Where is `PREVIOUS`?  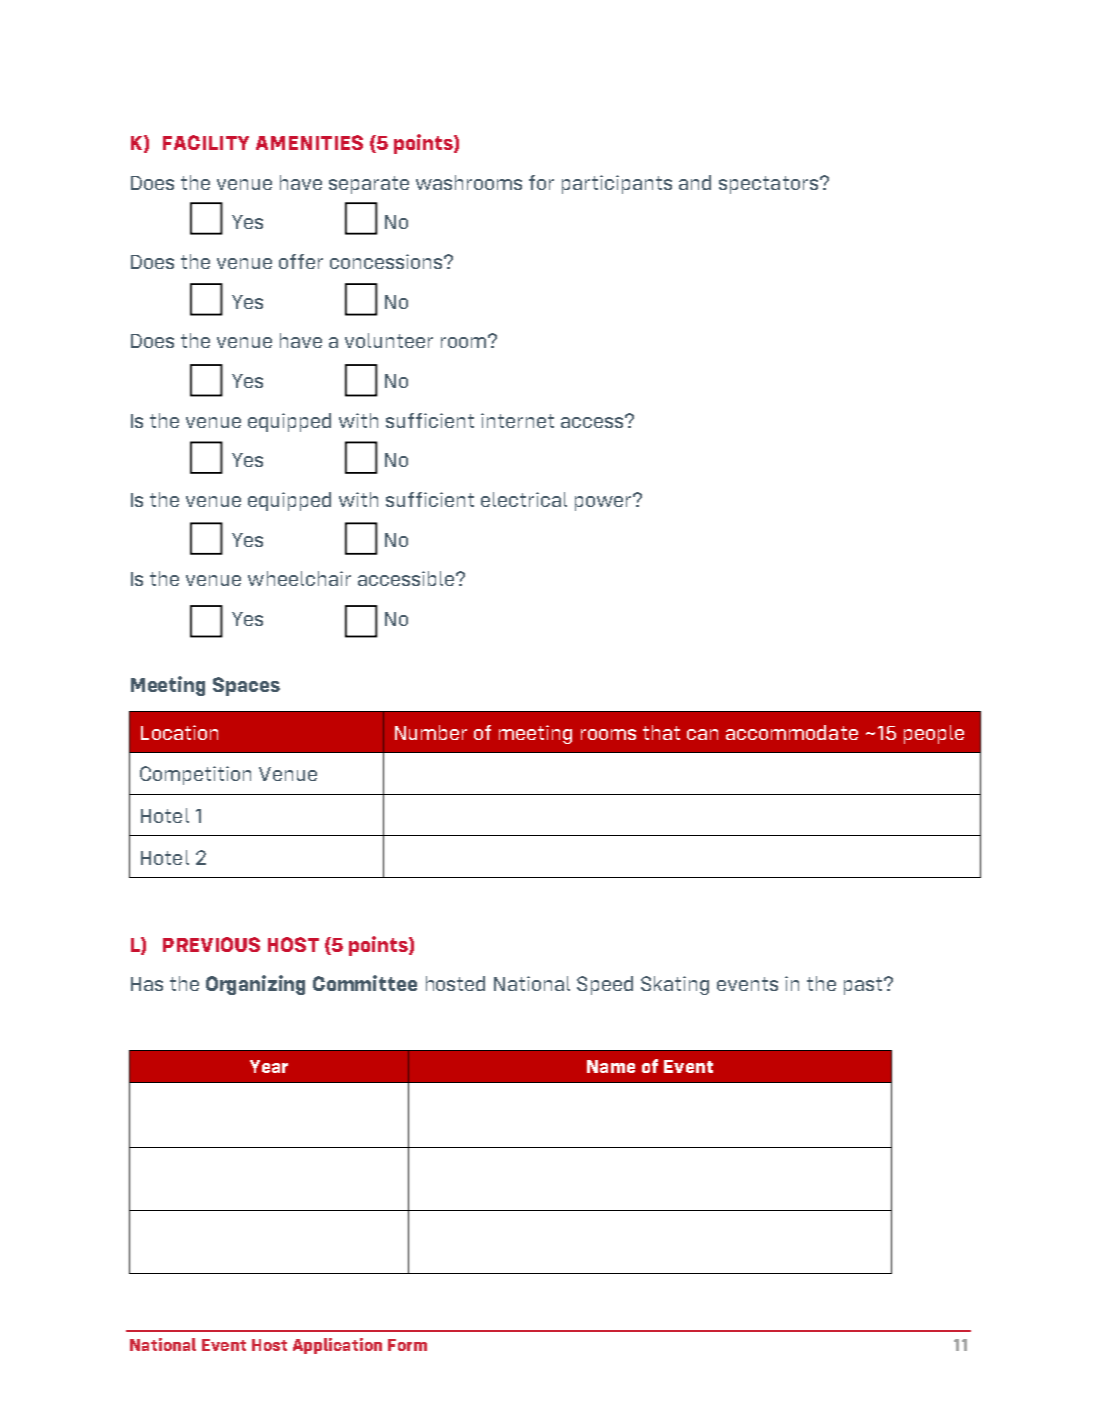 PREVIOUS is located at coordinates (211, 944).
